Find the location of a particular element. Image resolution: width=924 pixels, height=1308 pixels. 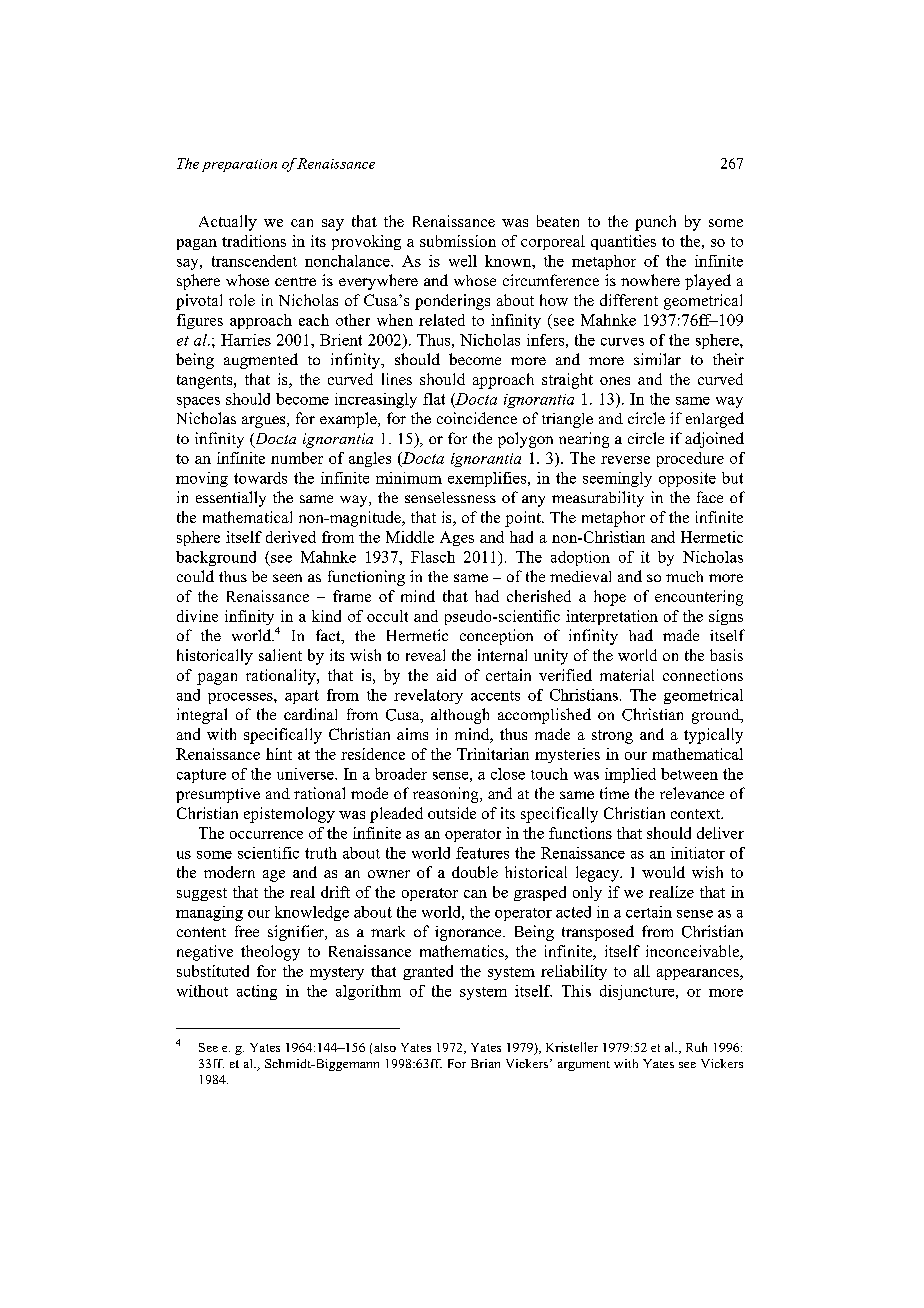

between is located at coordinates (689, 774).
